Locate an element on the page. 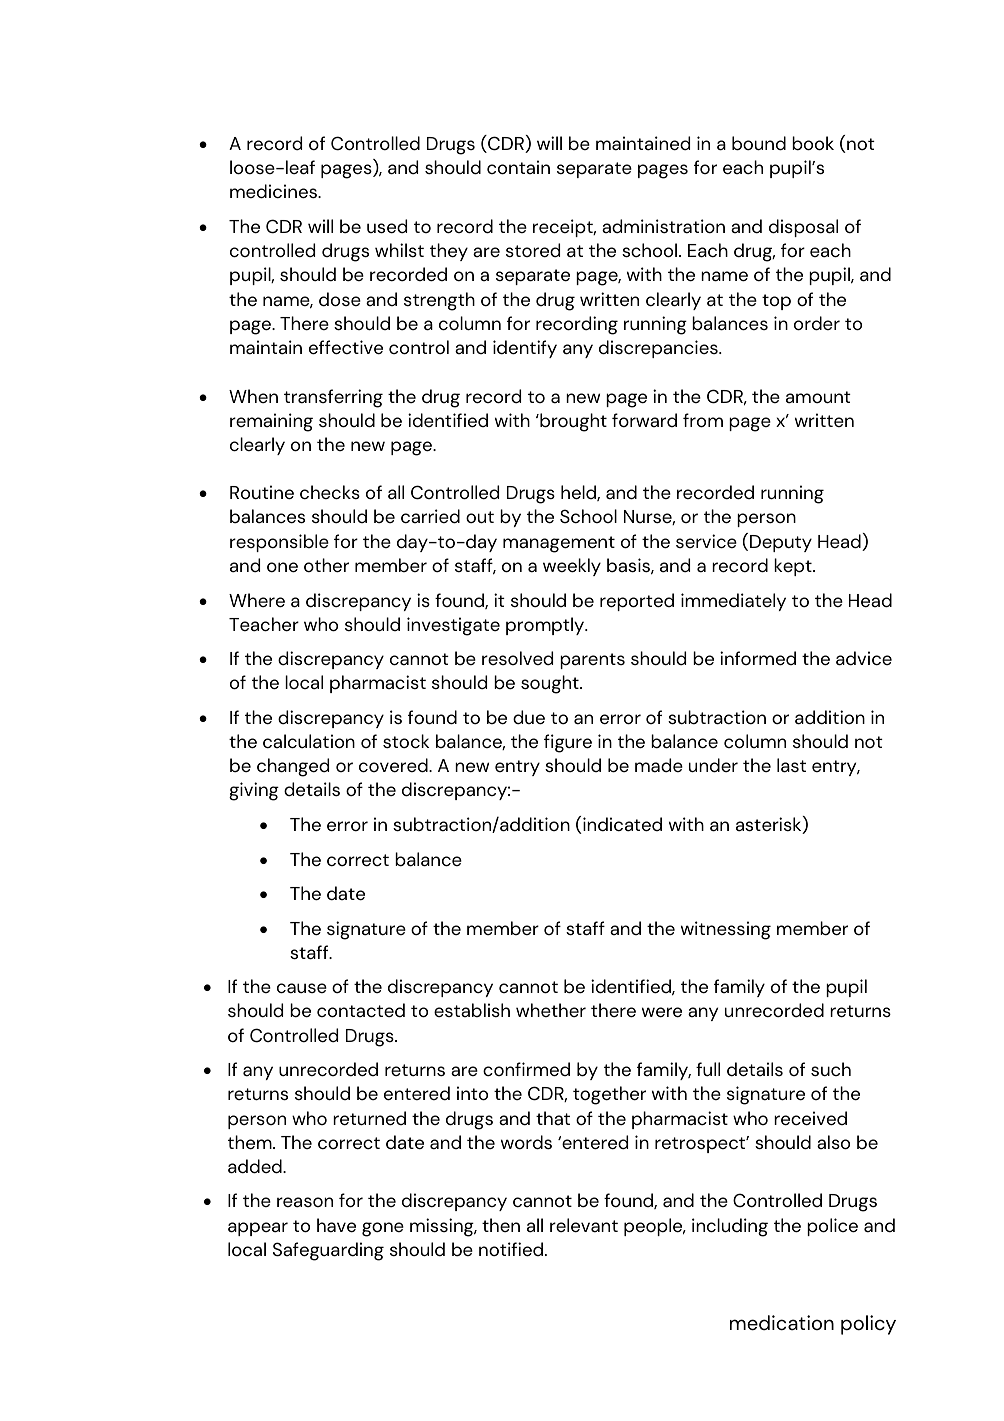 The width and height of the image is (1004, 1421). book is located at coordinates (813, 143).
